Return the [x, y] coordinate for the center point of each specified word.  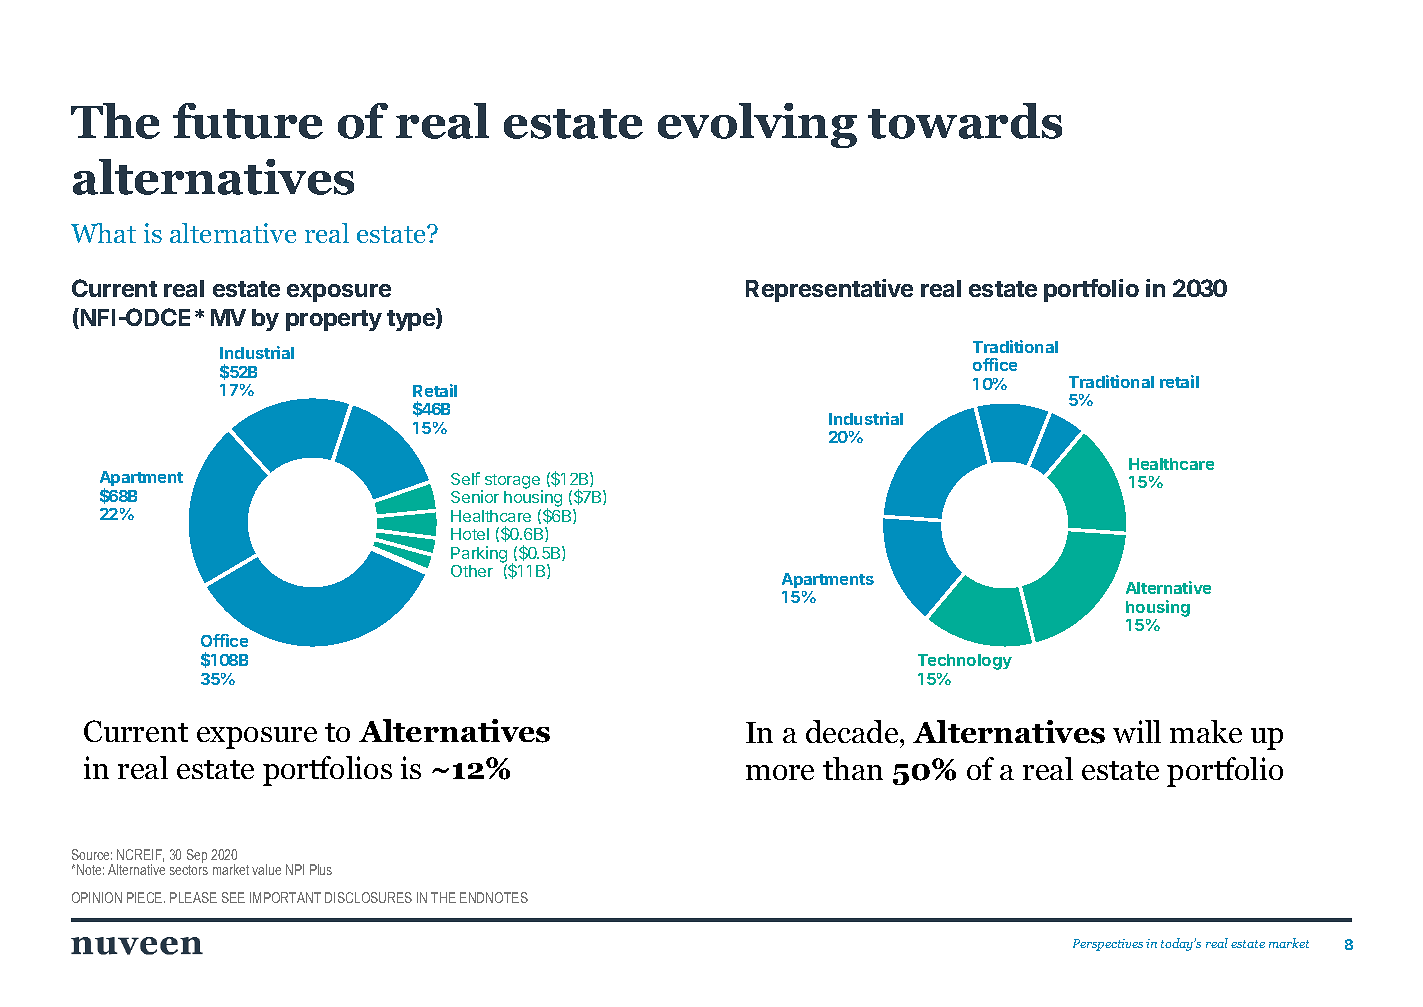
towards [965, 121]
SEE [233, 897]
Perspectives [1108, 945]
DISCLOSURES [368, 897]
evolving [757, 125]
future [248, 121]
